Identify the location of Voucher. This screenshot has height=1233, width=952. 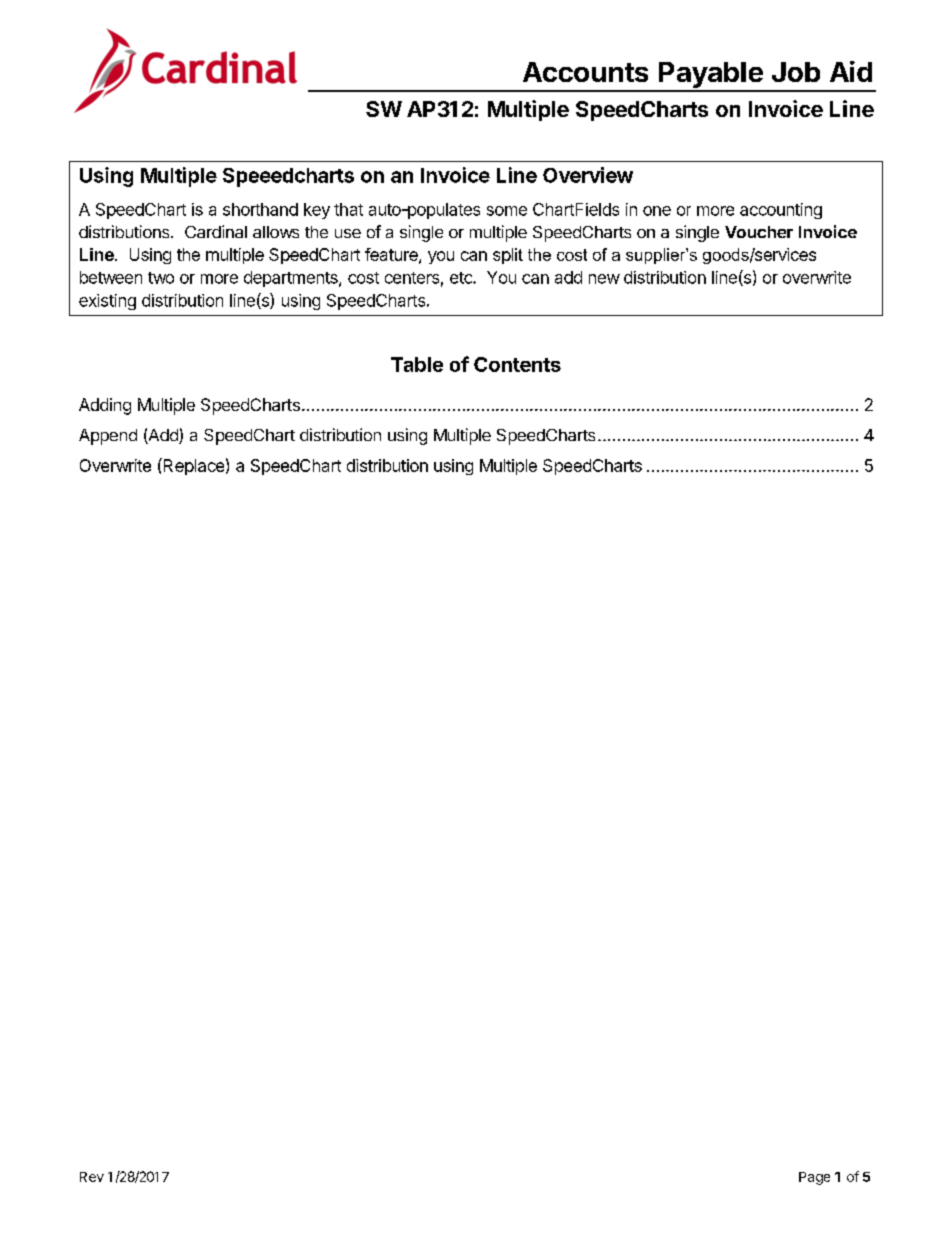
(759, 232).
